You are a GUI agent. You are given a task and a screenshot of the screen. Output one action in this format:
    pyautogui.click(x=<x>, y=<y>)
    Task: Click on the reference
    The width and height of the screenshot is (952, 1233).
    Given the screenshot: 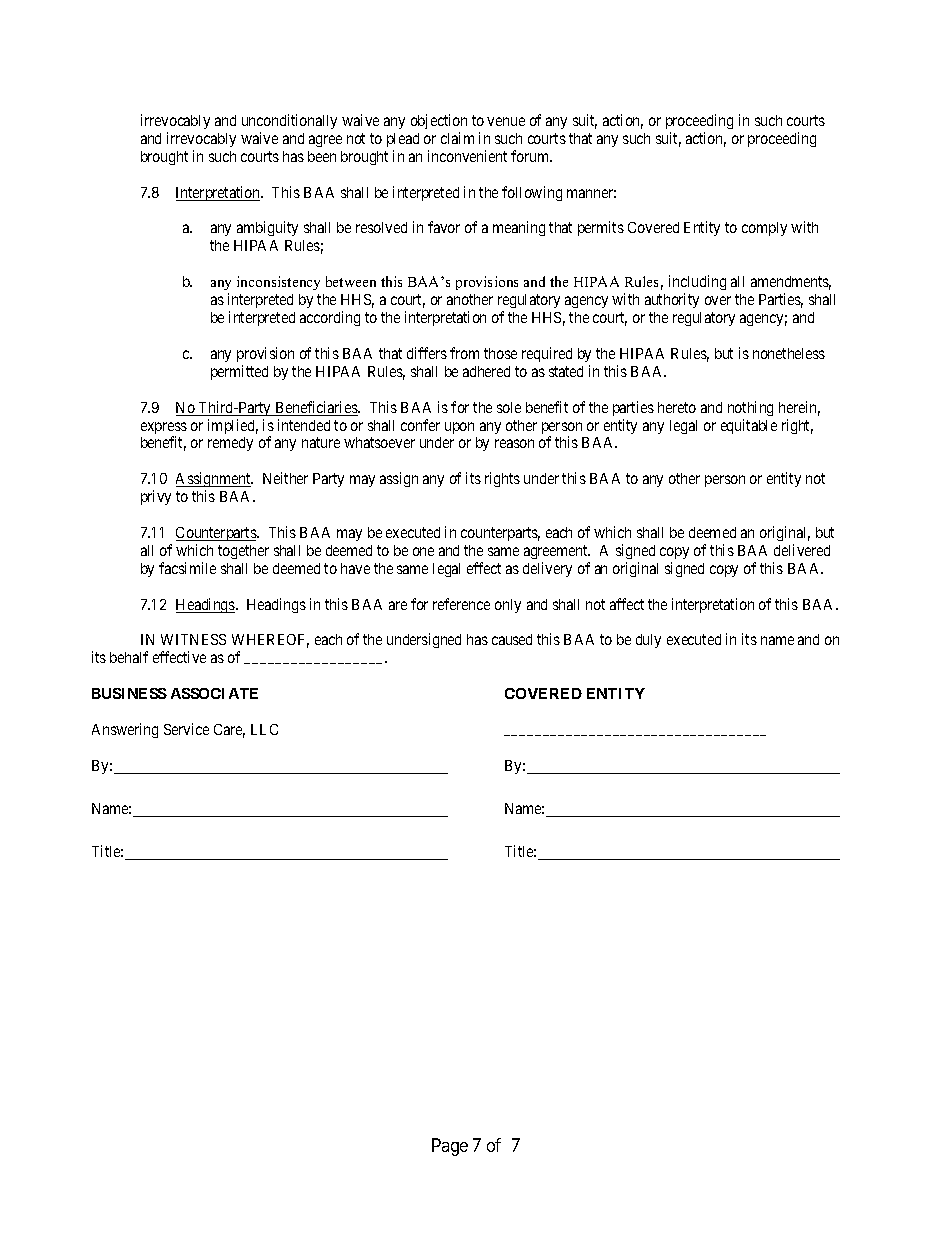 What is the action you would take?
    pyautogui.click(x=461, y=604)
